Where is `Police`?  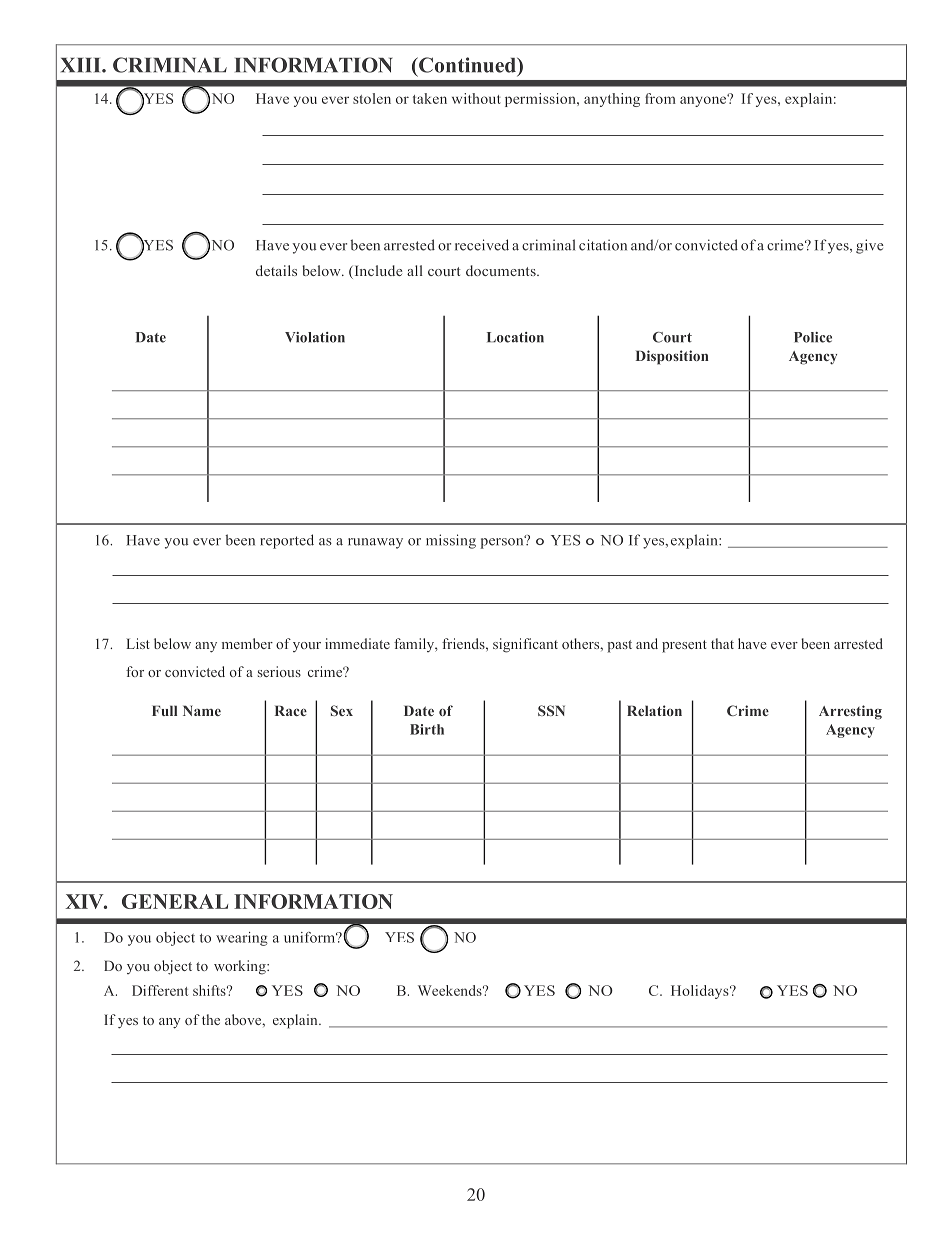
Police is located at coordinates (813, 337).
